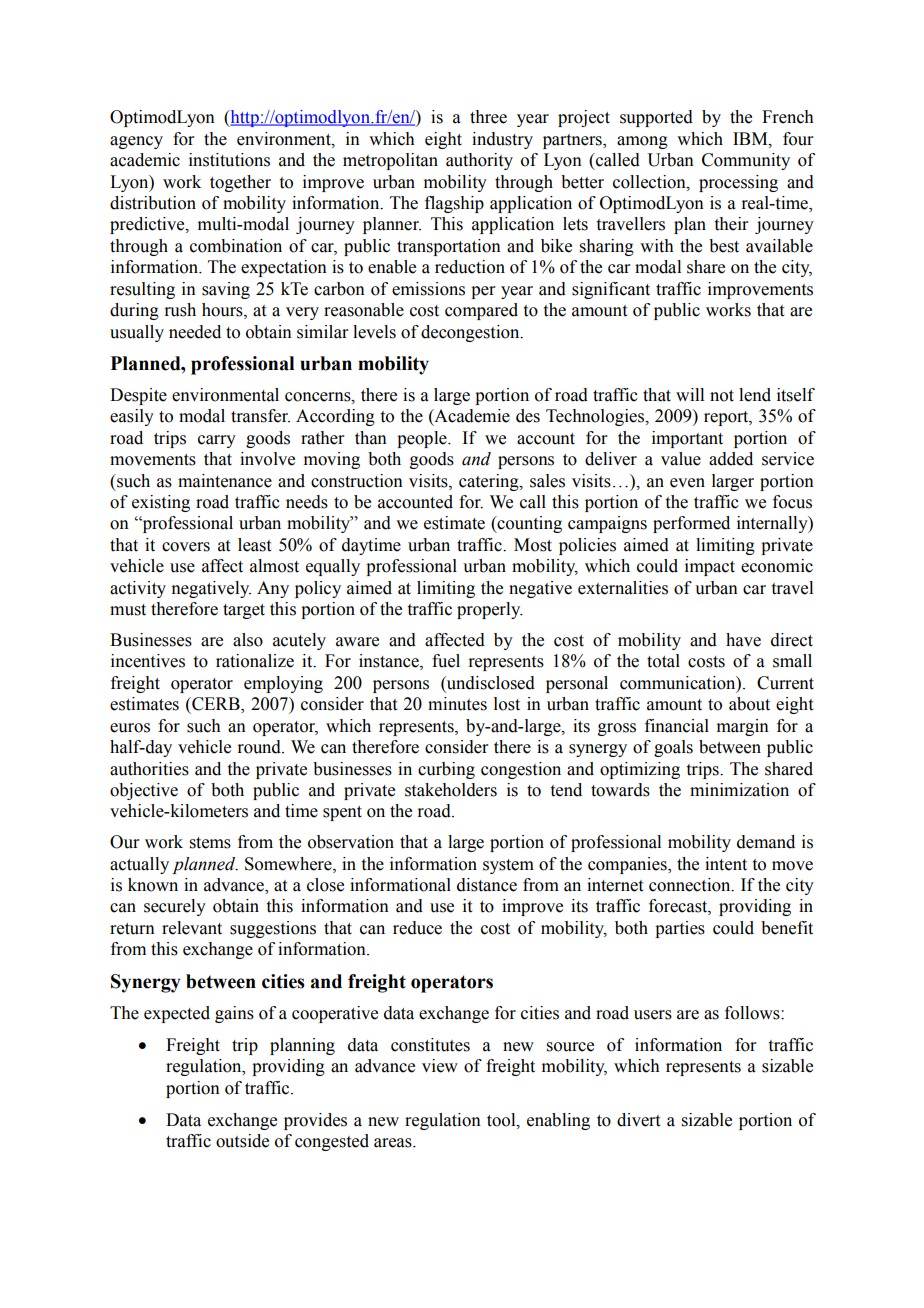 This screenshot has height=1308, width=924. Describe the element at coordinates (479, 161) in the screenshot. I see `authority` at that location.
